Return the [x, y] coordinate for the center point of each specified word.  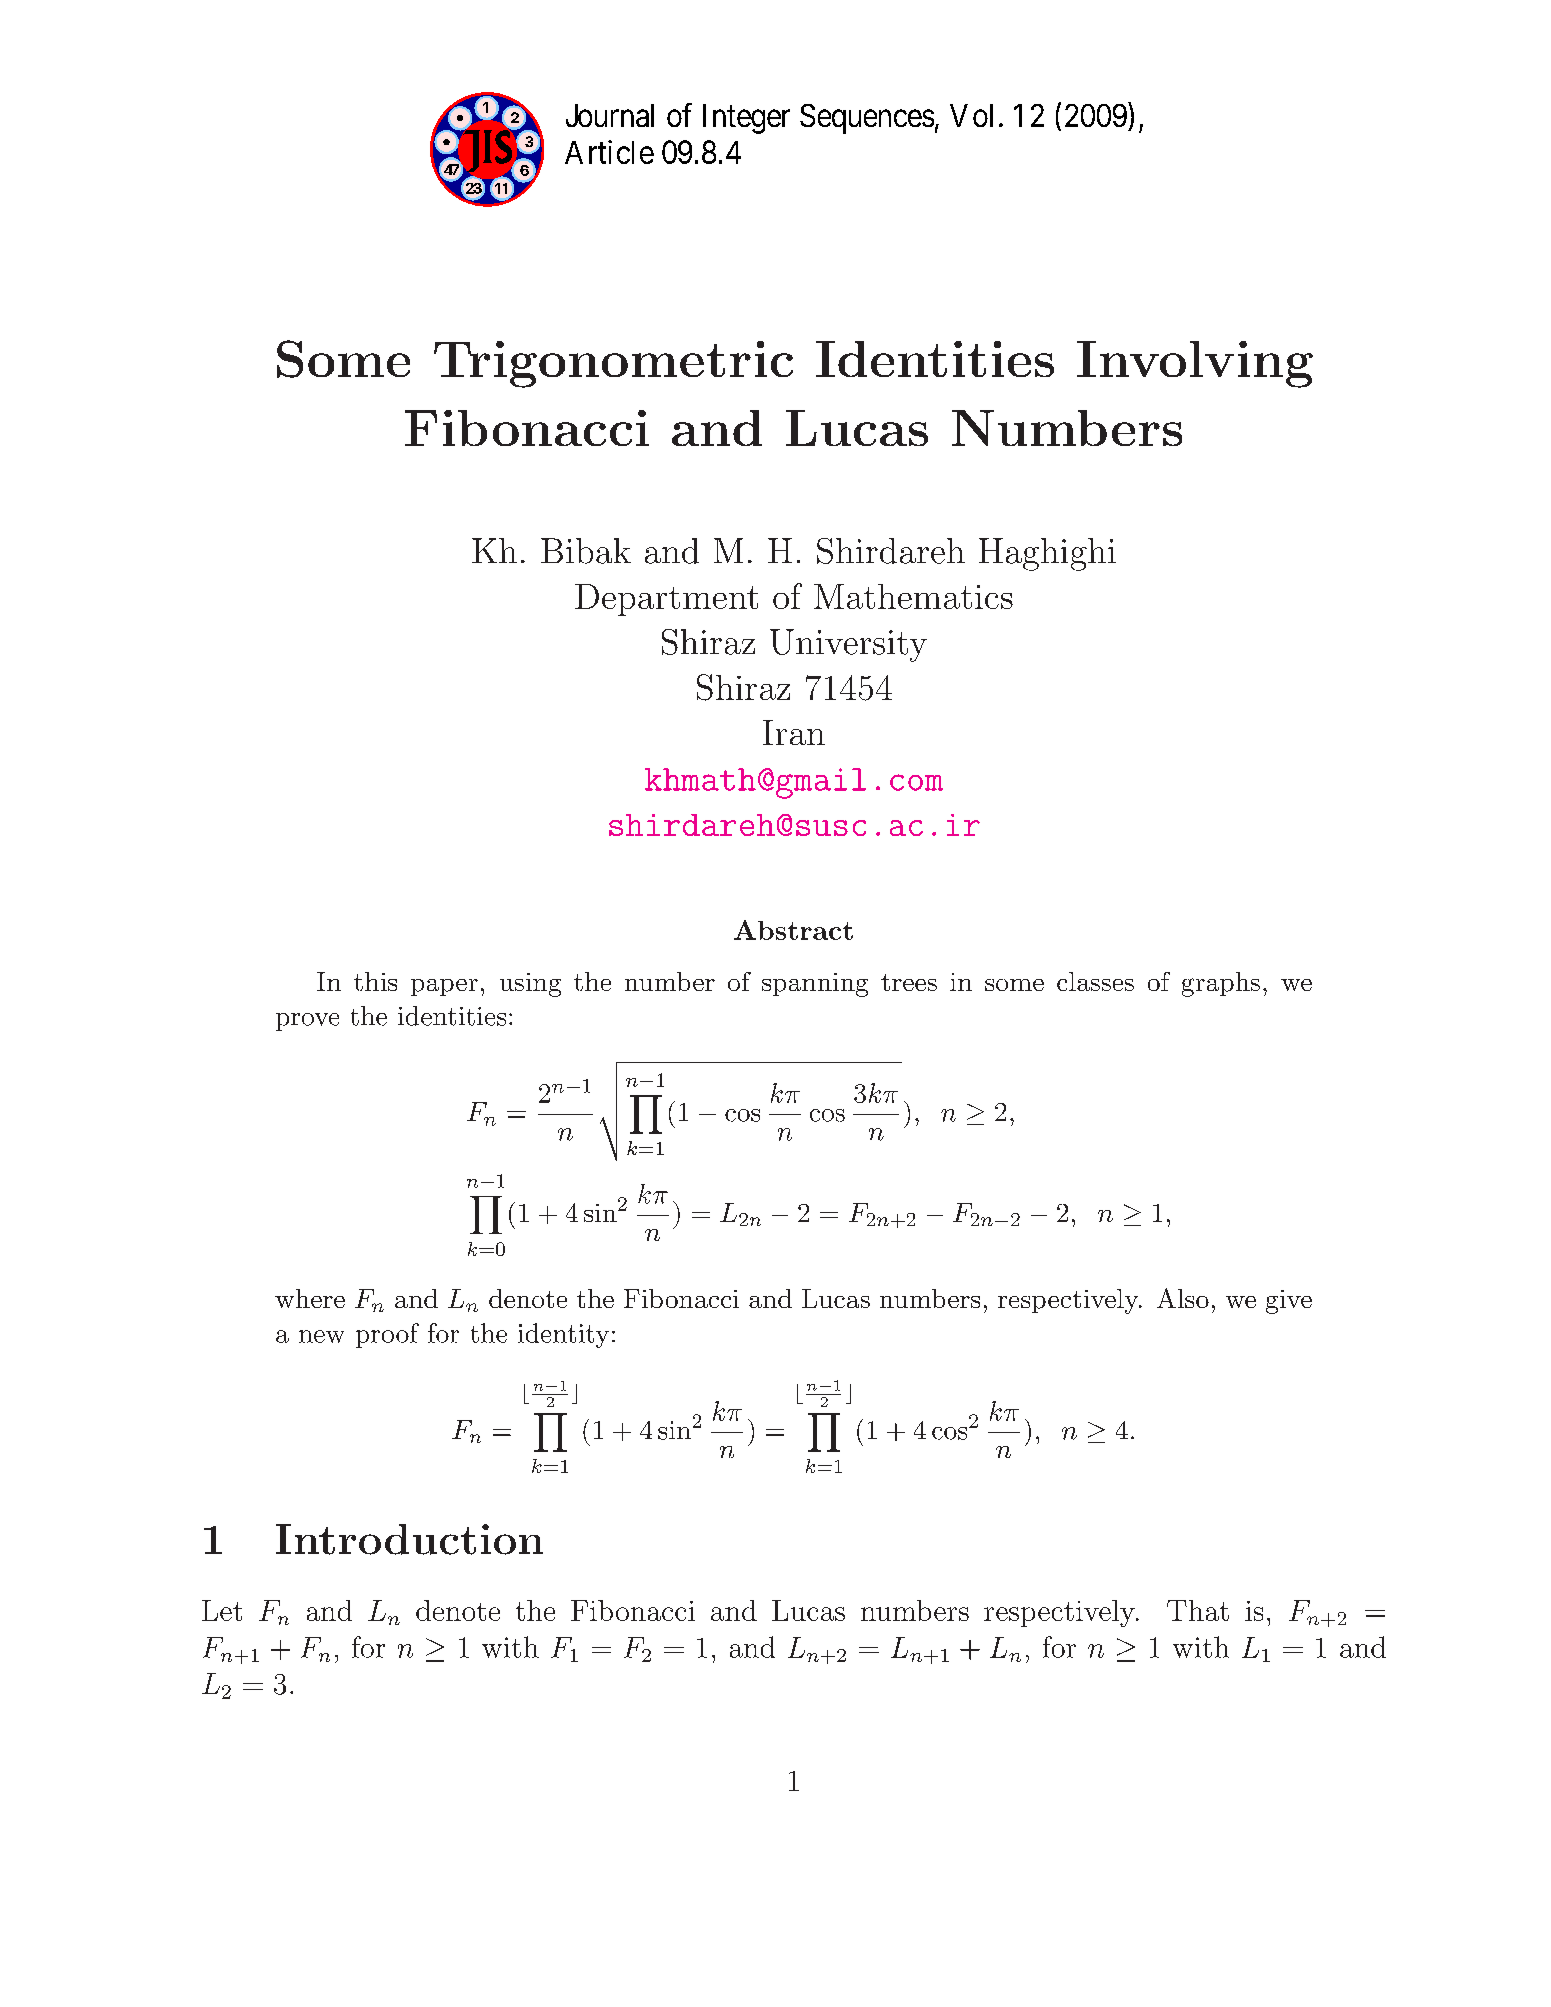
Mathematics [913, 596]
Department [666, 600]
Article [609, 152]
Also [1183, 1298]
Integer [746, 119]
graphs [1221, 984]
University [848, 645]
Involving [1195, 364]
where [310, 1298]
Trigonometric [613, 364]
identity [563, 1335]
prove [307, 1022]
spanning [815, 985]
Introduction [409, 1539]
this [375, 981]
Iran [794, 732]
